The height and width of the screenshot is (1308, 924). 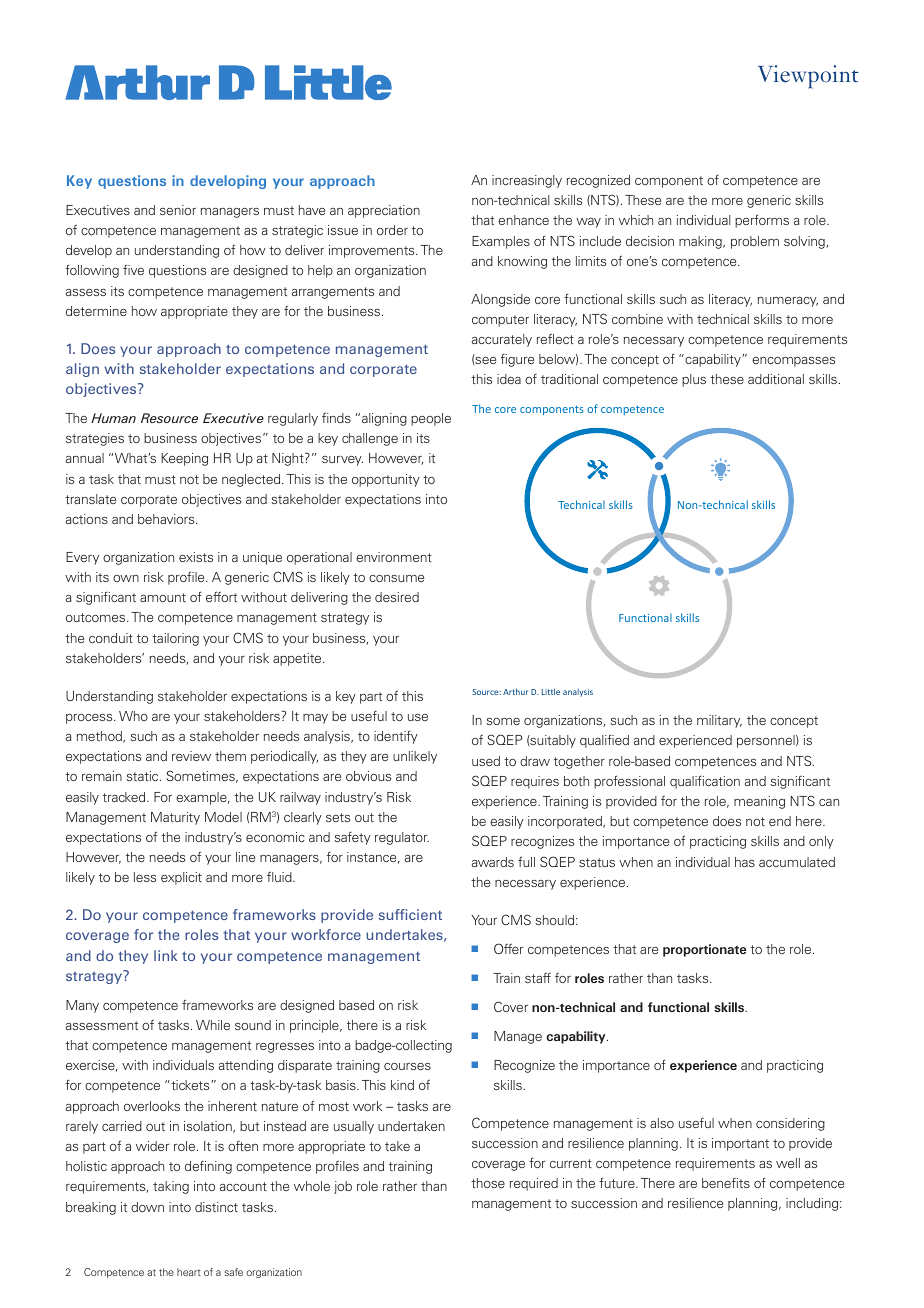 What do you see at coordinates (527, 181) in the screenshot?
I see `increasingly` at bounding box center [527, 181].
